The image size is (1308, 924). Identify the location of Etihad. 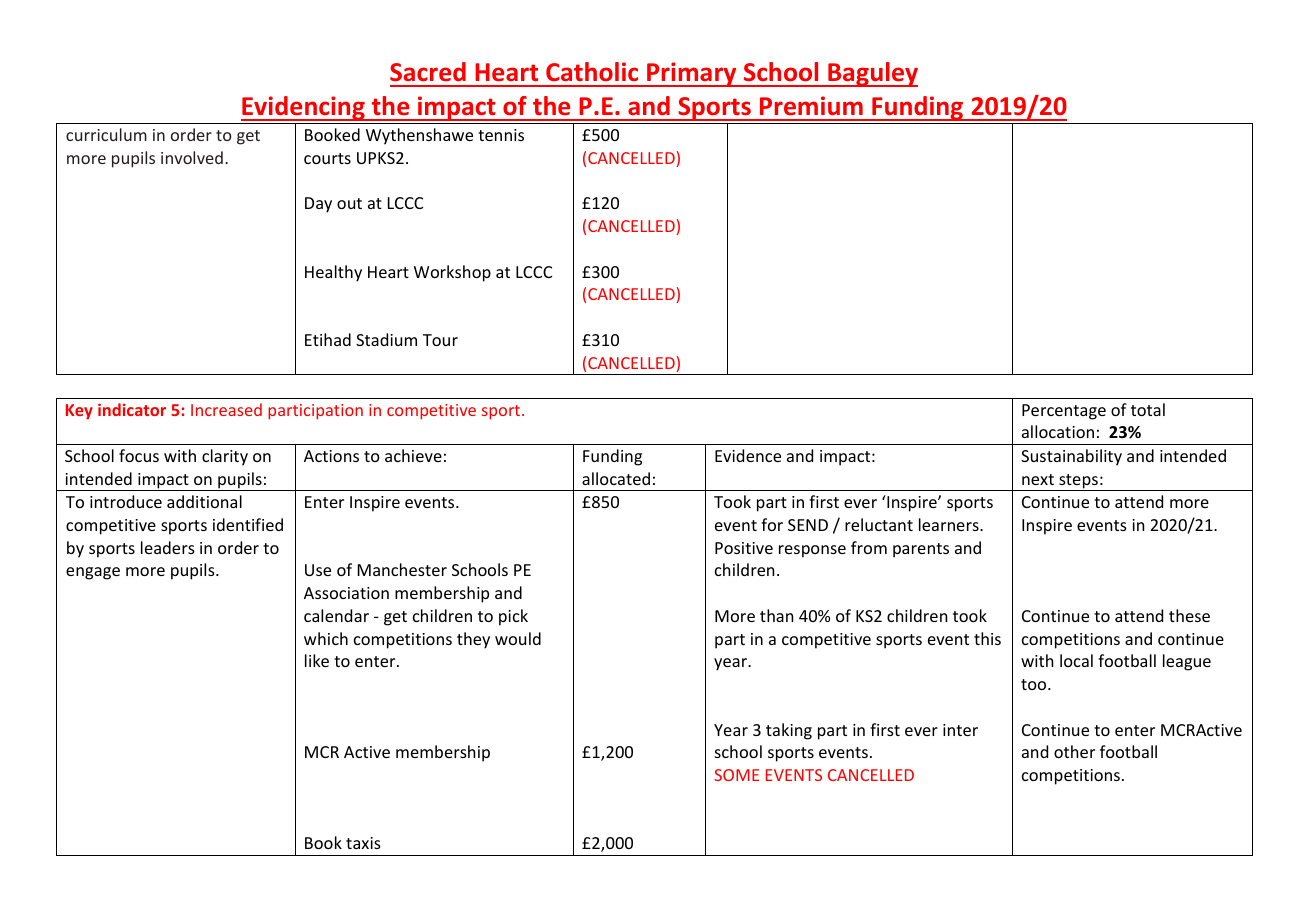
(328, 339).
